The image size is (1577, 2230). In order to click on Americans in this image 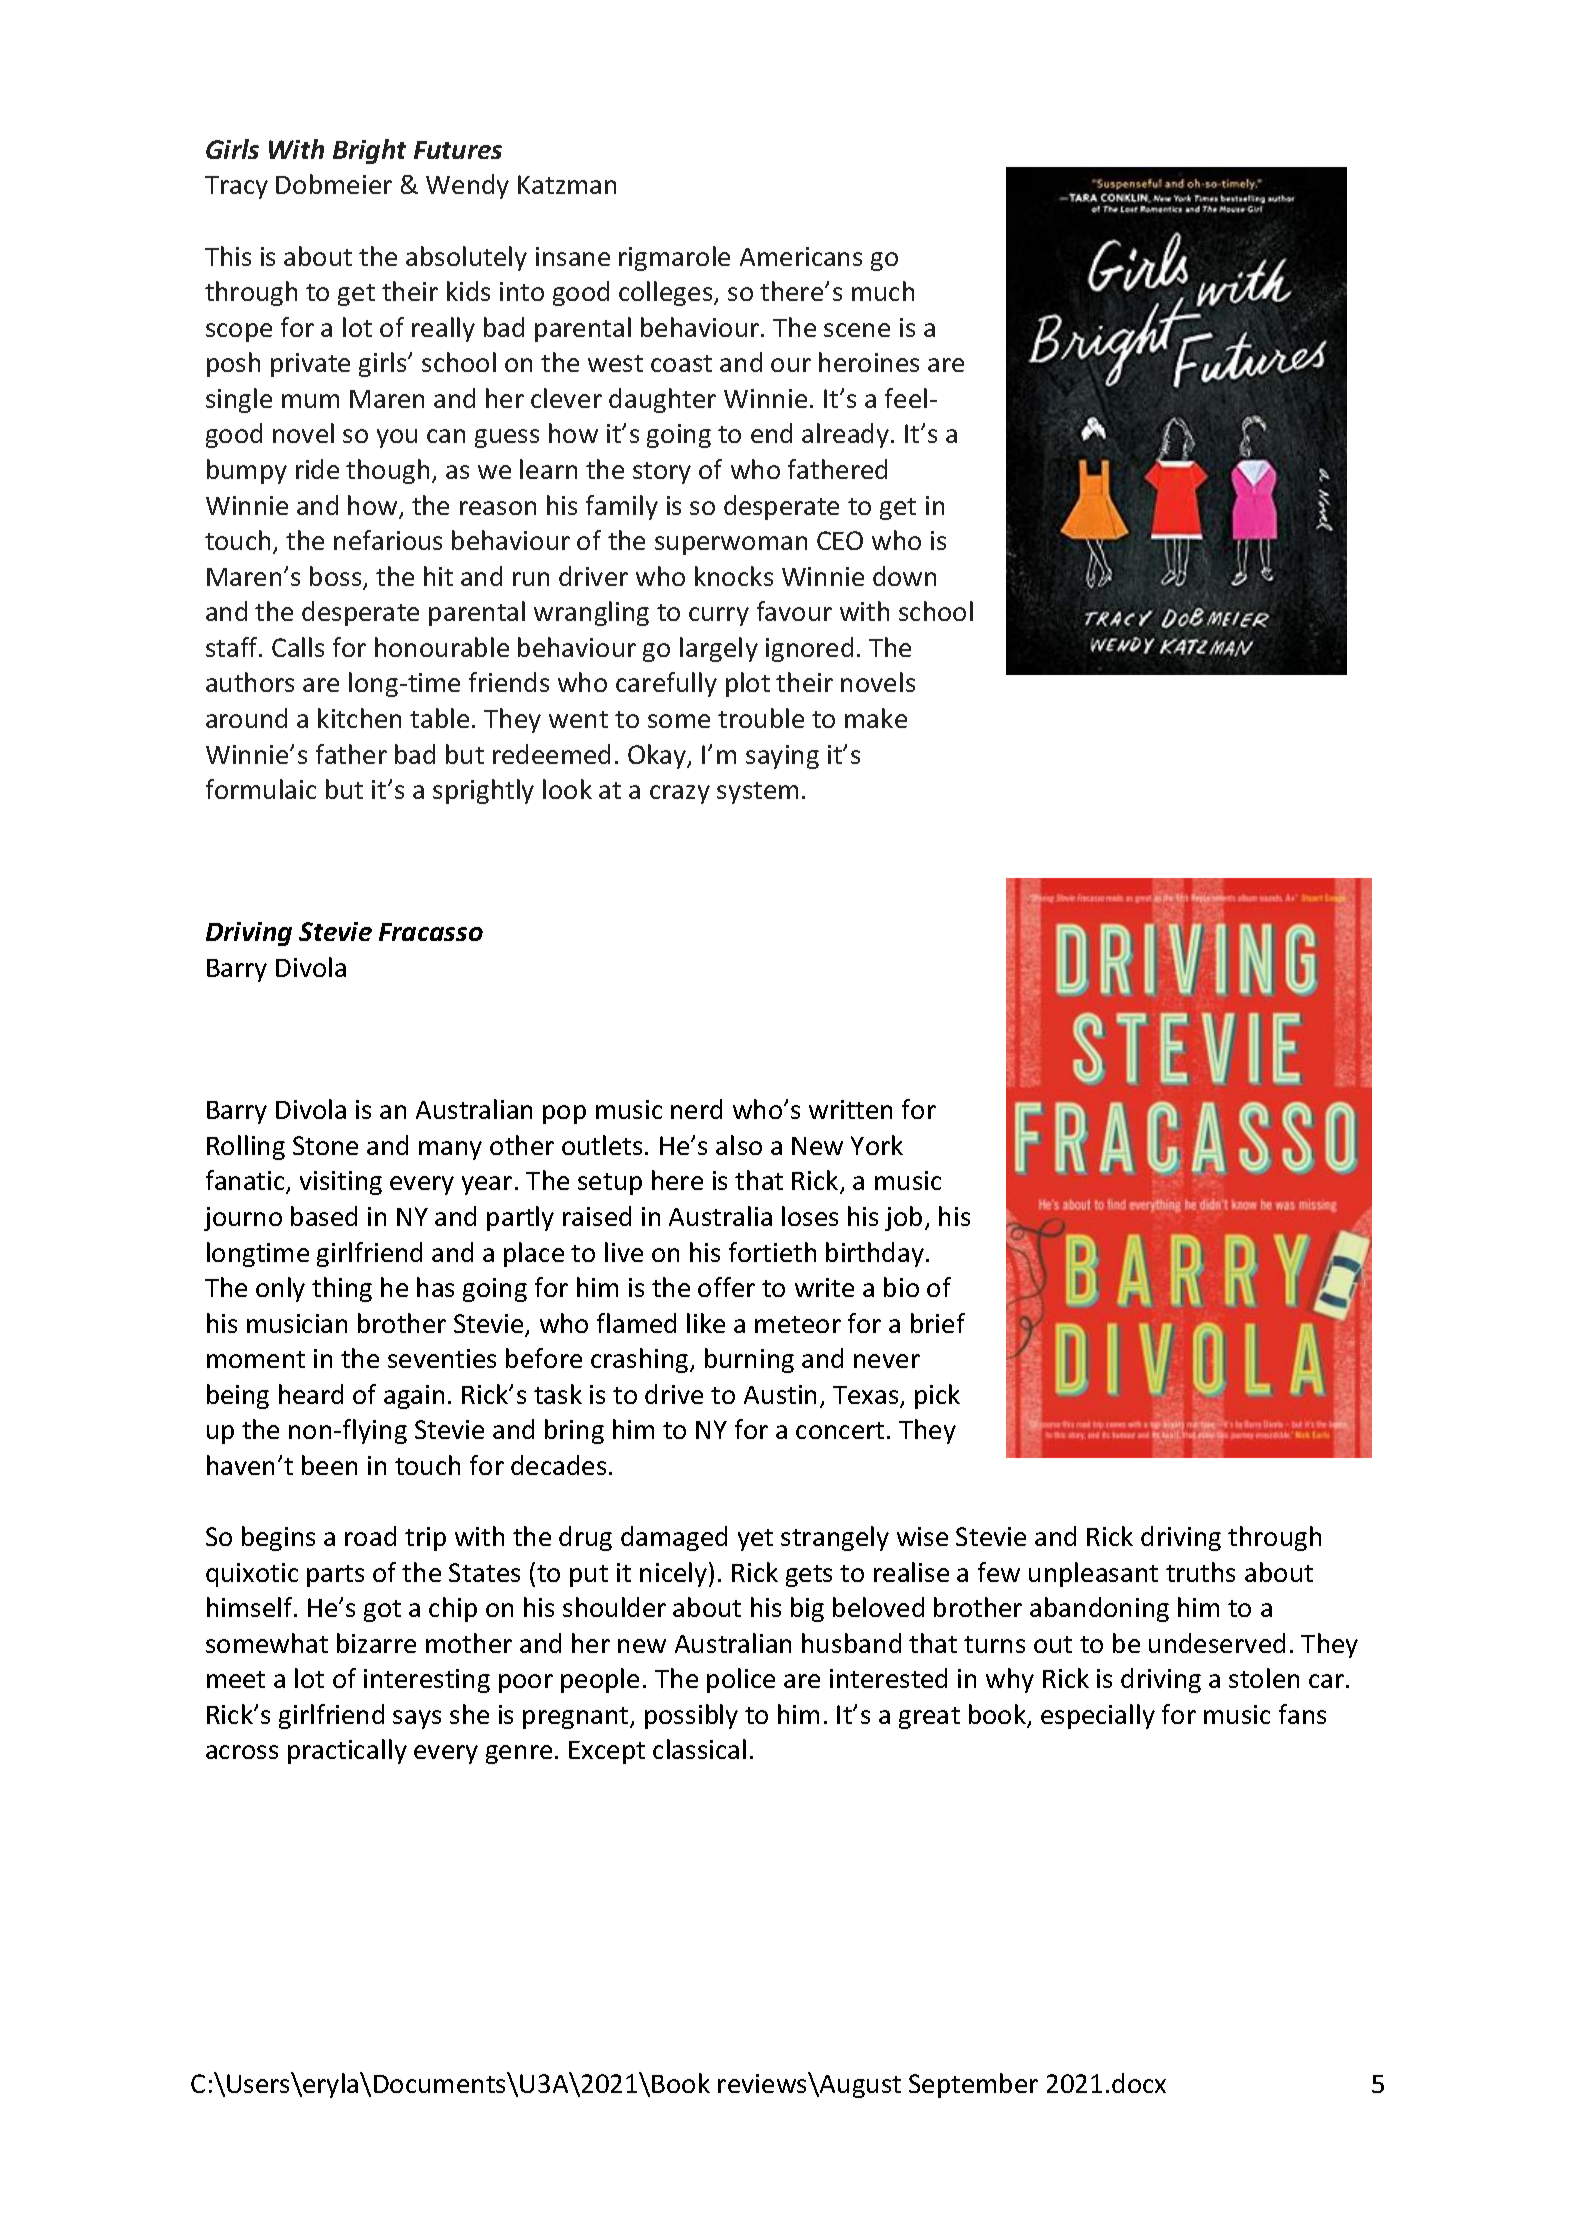, I will do `click(801, 256)`.
